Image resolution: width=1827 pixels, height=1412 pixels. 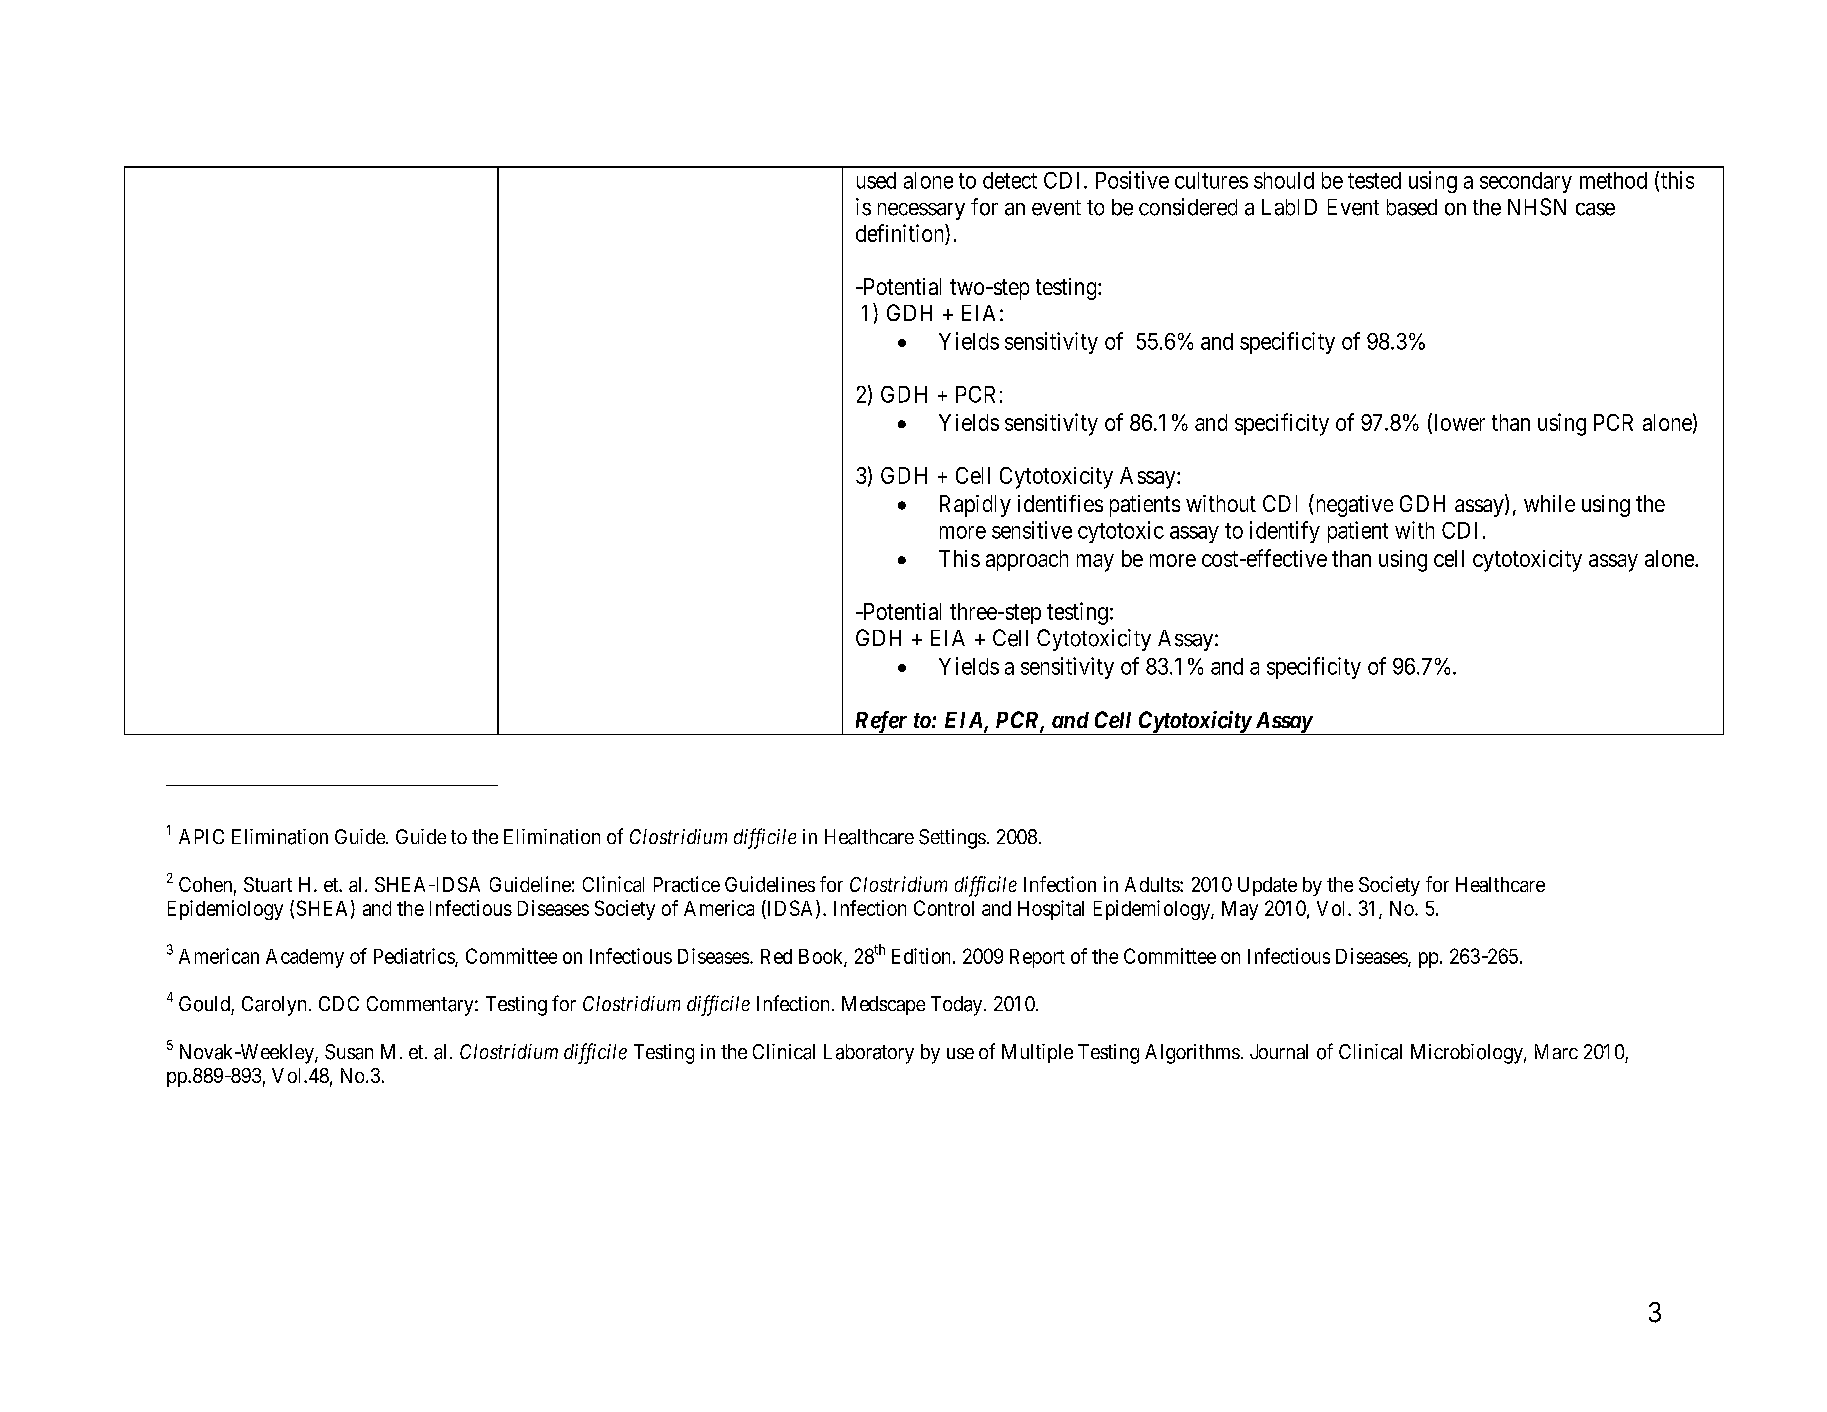 What do you see at coordinates (1027, 560) in the screenshot?
I see `approach` at bounding box center [1027, 560].
